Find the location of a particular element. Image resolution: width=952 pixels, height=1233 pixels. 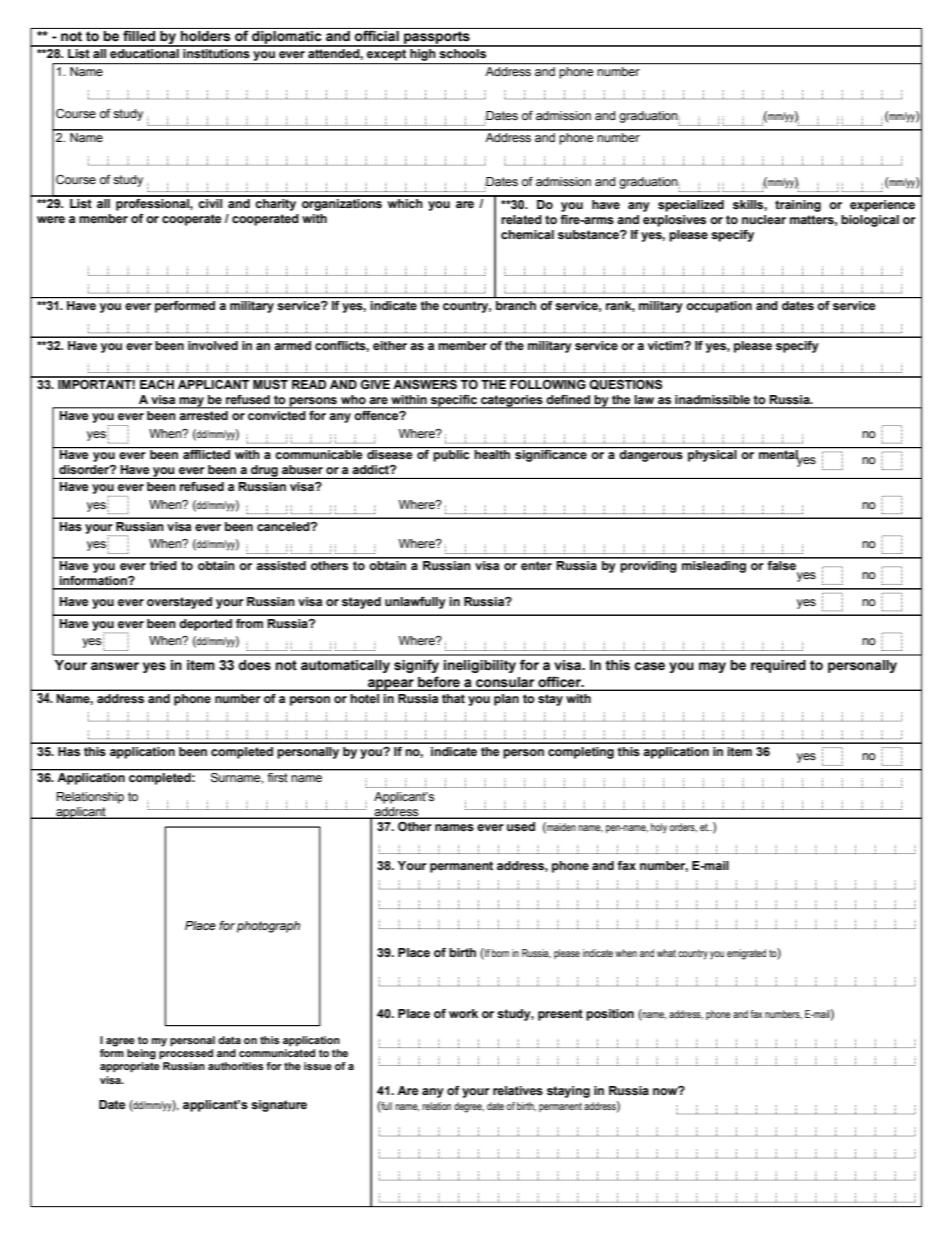

first is located at coordinates (277, 777).
